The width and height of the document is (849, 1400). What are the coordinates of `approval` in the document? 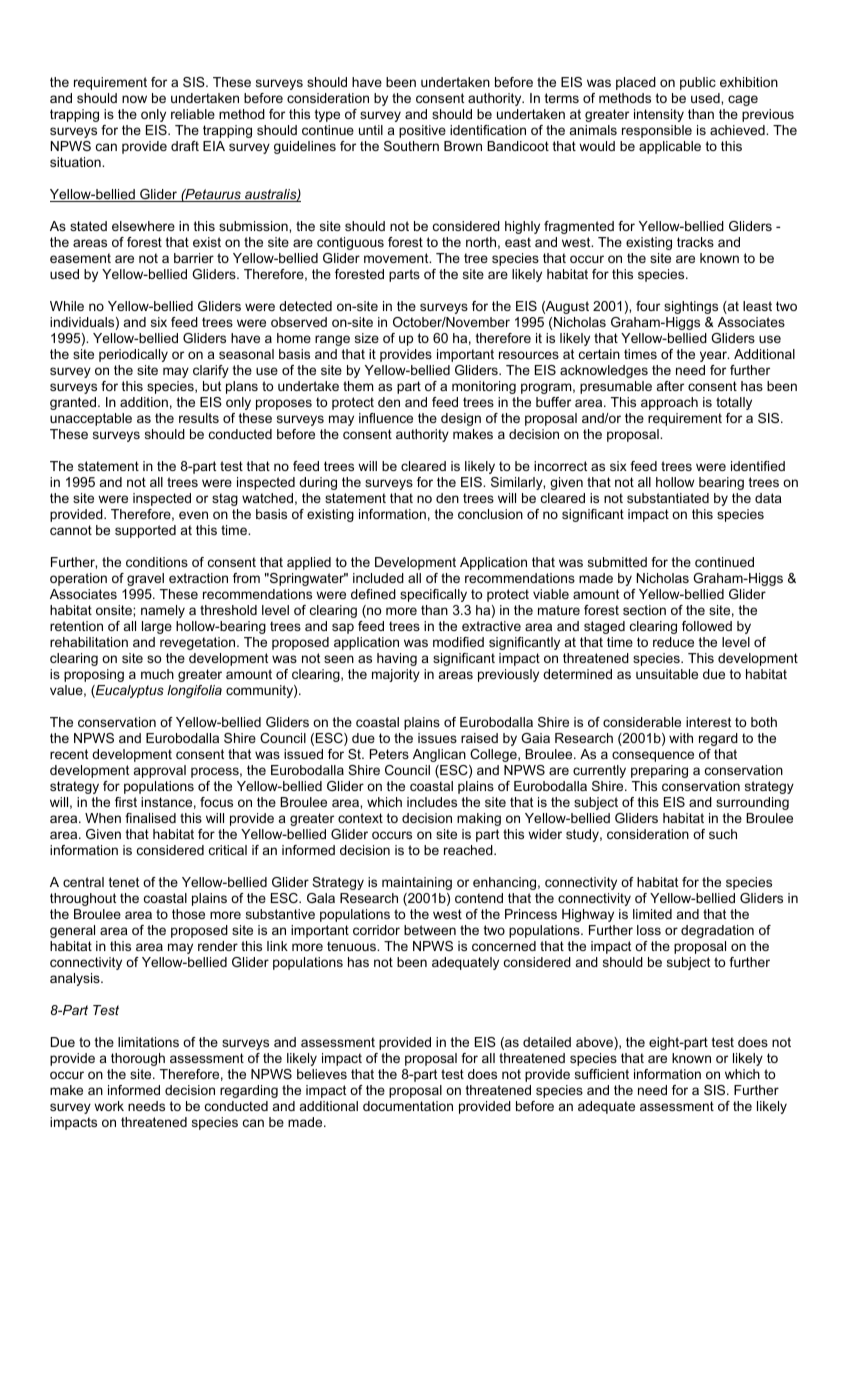 It's located at (160, 771).
